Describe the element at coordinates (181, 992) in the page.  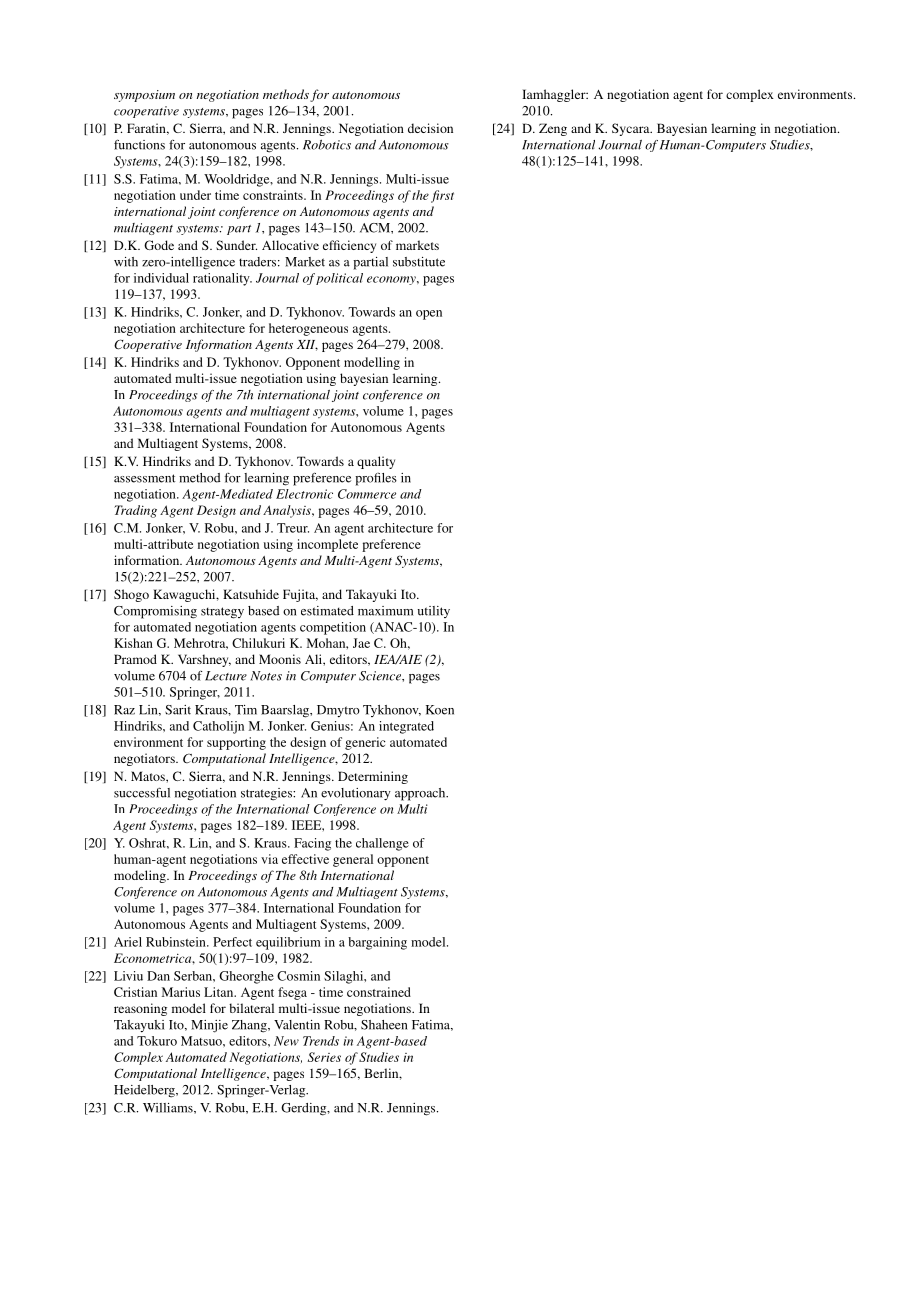
I see `Marius` at that location.
